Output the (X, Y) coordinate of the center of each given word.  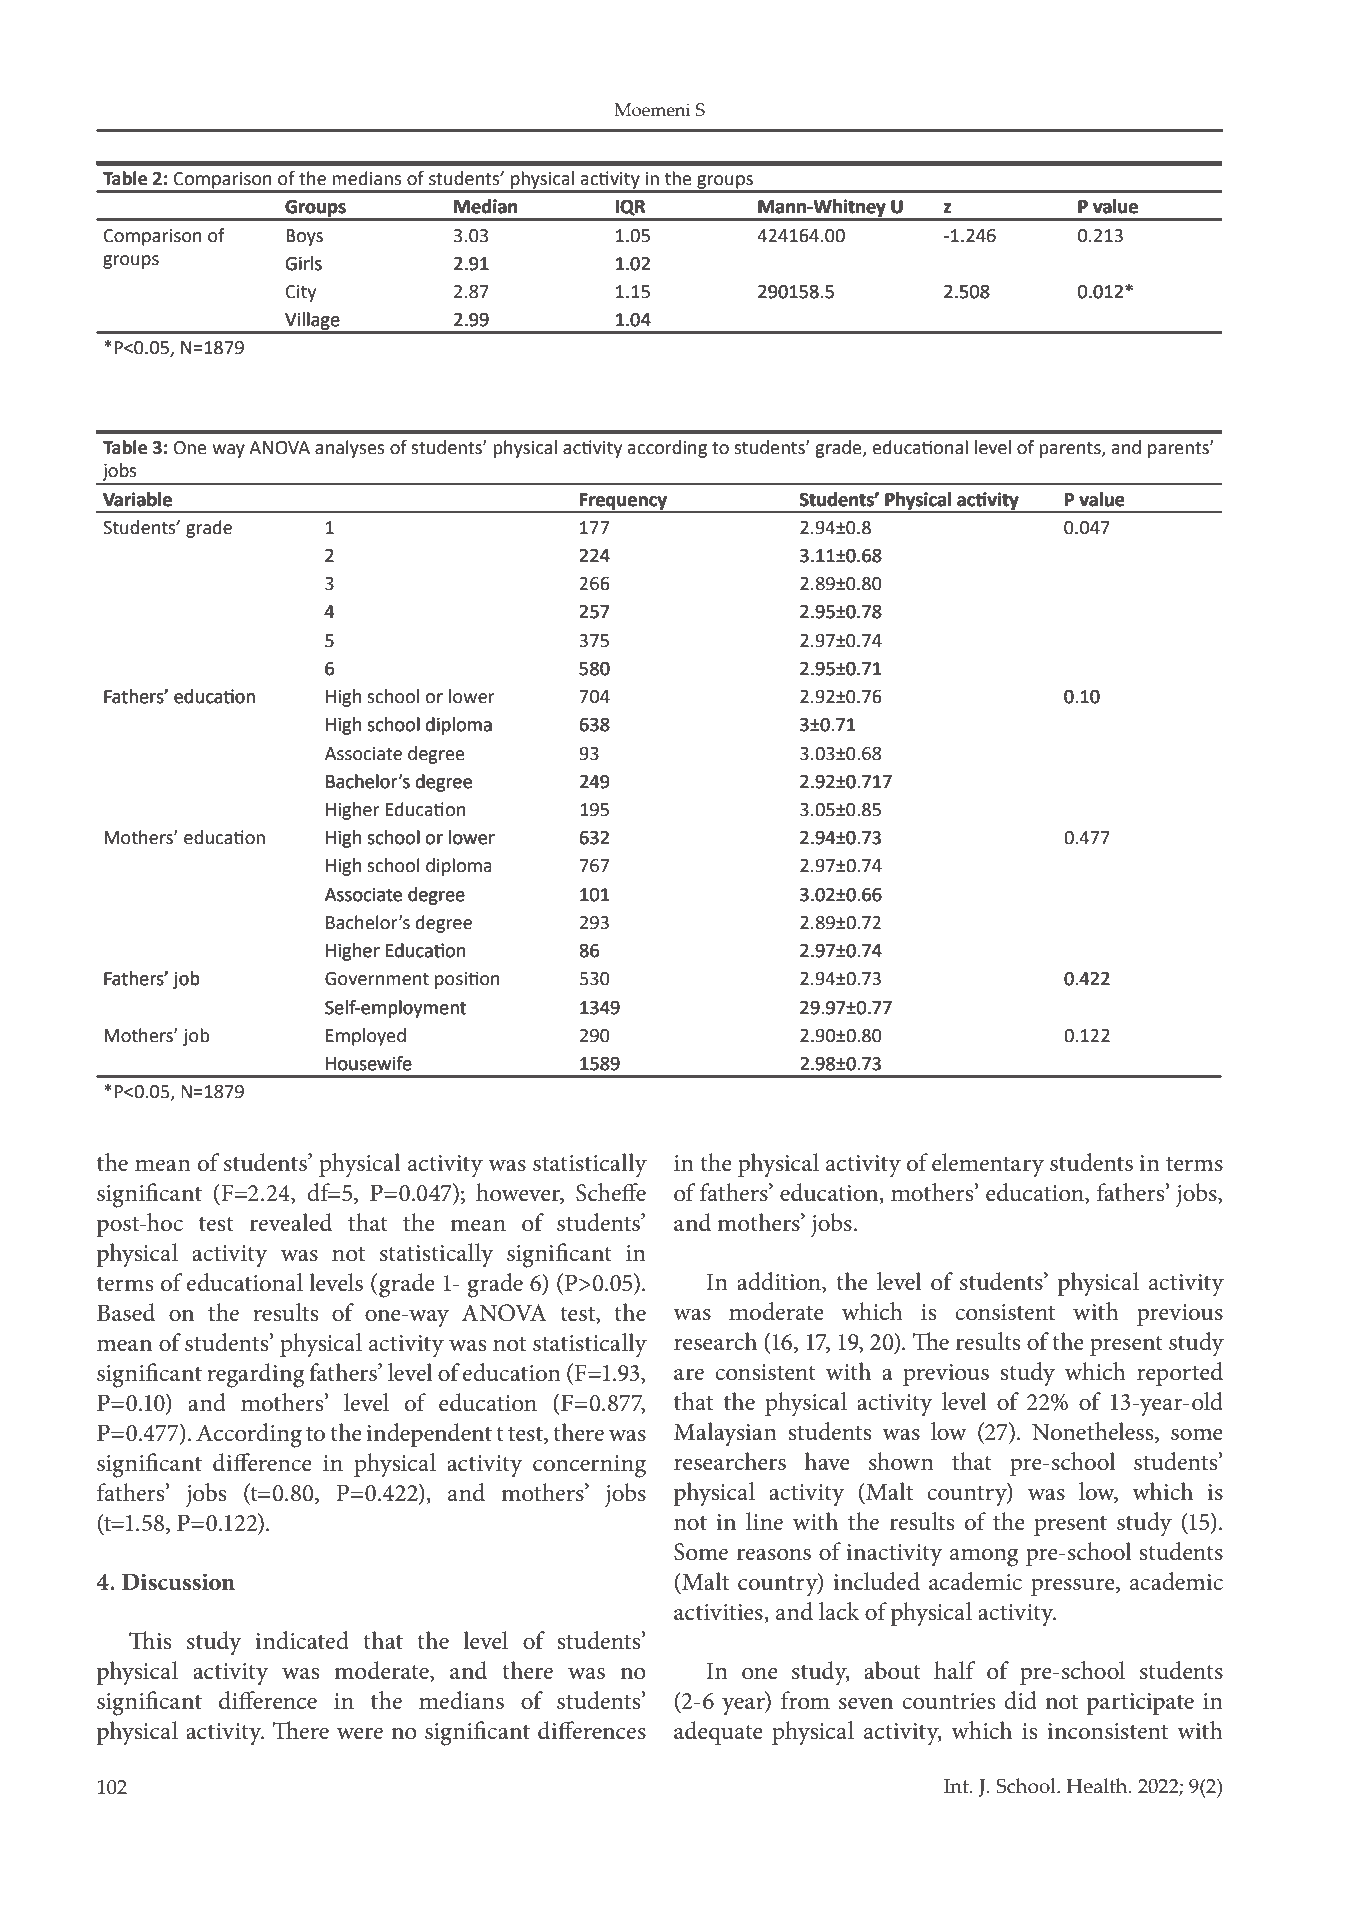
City (301, 293)
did (1020, 1700)
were (360, 1734)
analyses (350, 449)
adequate (718, 1733)
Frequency (623, 502)
